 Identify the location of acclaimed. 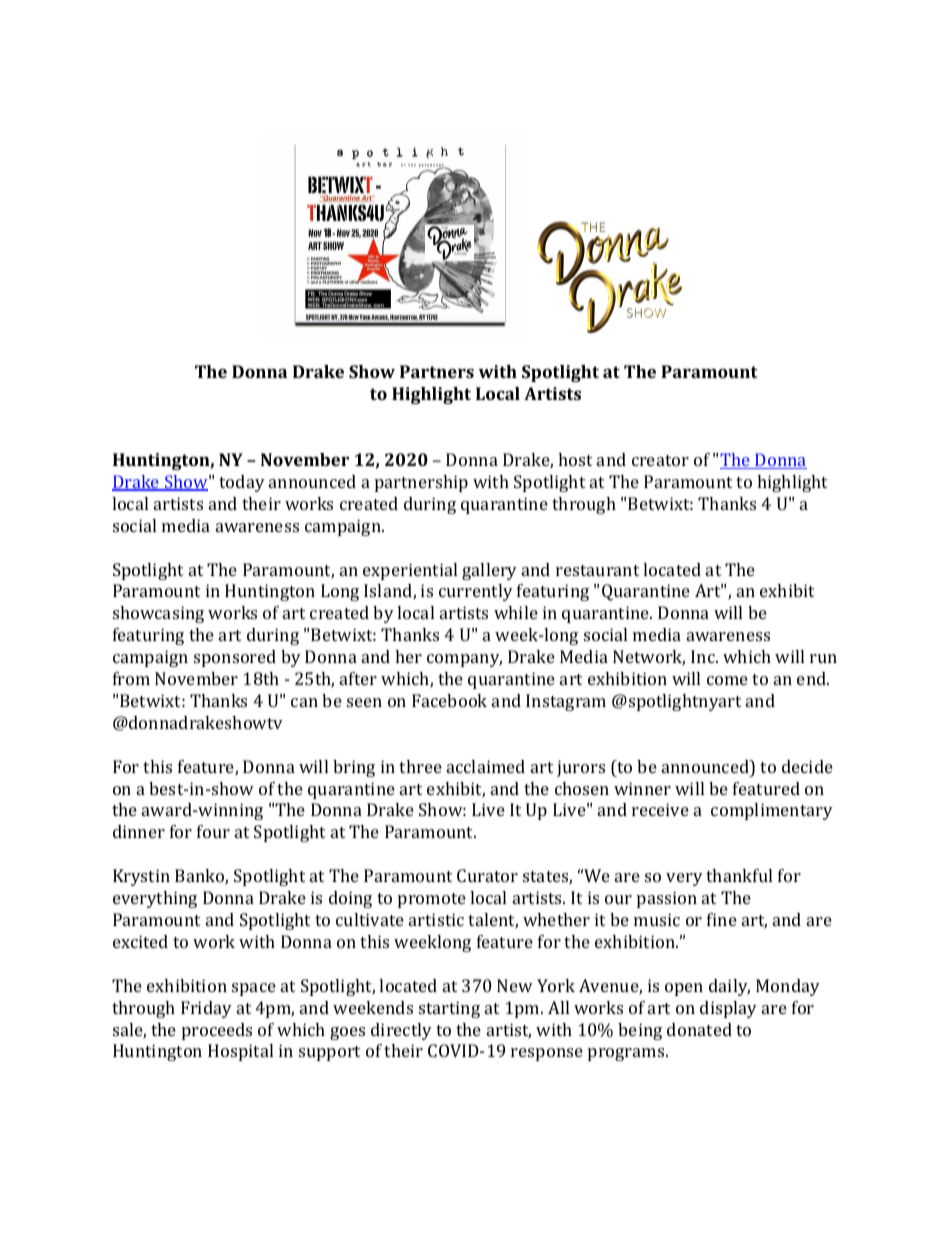
(486, 766).
